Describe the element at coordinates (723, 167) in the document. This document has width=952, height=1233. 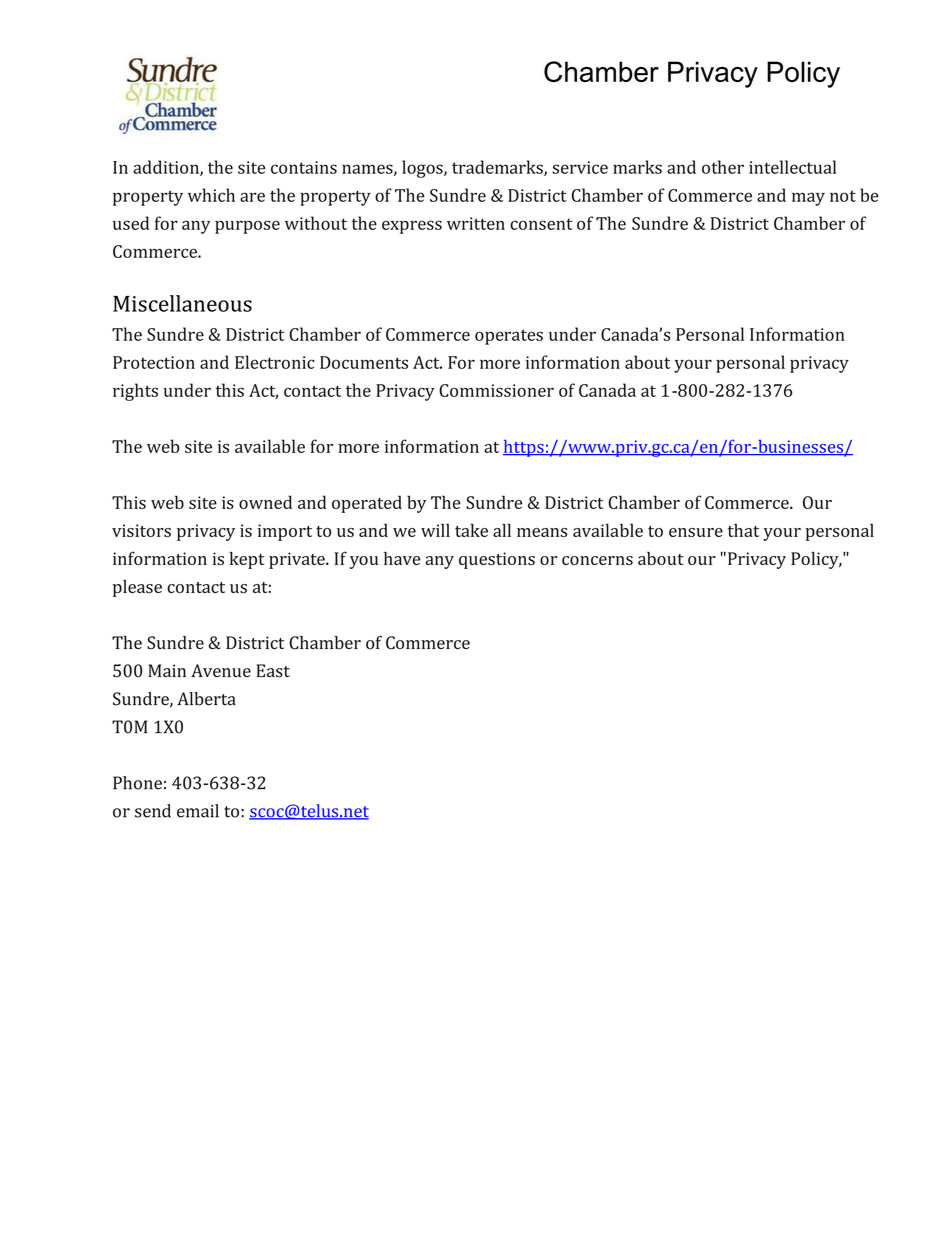
I see `other` at that location.
